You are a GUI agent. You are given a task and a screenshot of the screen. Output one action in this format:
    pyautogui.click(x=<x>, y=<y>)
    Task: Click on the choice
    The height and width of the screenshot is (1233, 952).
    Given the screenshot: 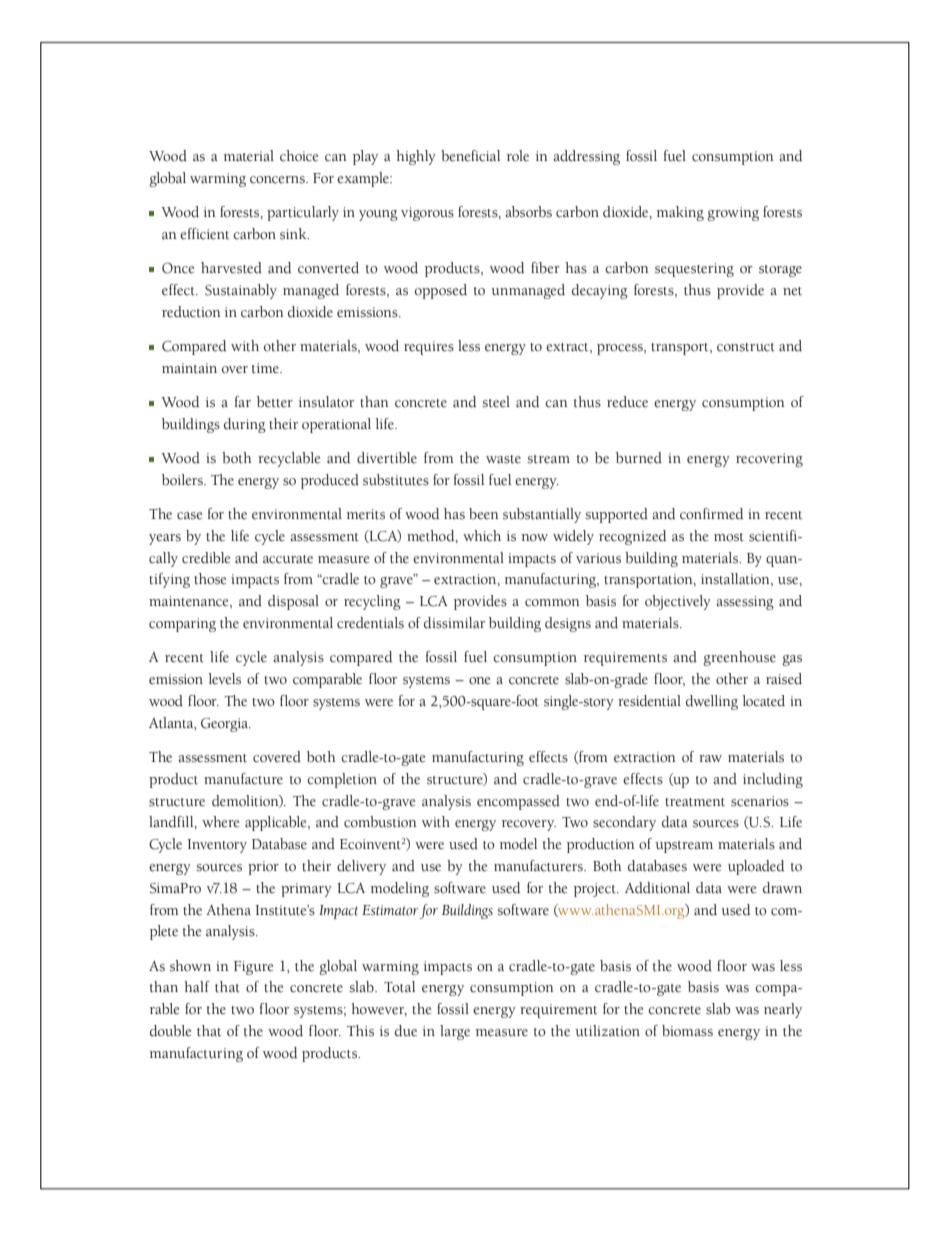 What is the action you would take?
    pyautogui.click(x=299, y=156)
